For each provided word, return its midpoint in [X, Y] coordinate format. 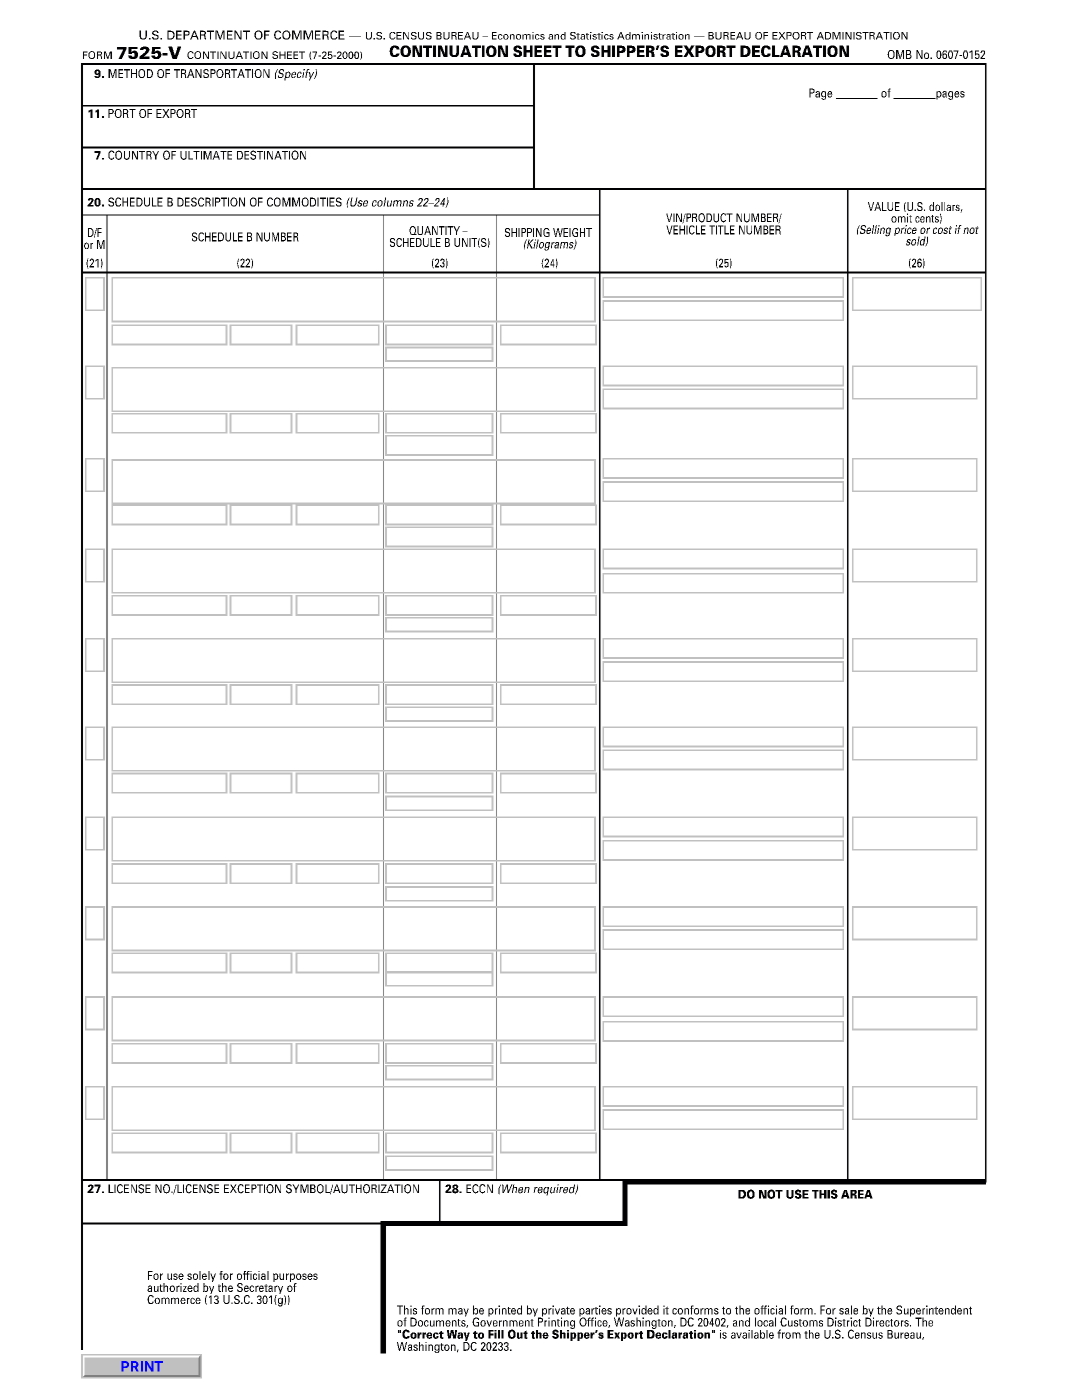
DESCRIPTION [211, 202]
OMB [899, 54]
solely [201, 1278]
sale [848, 1310]
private [557, 1312]
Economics [518, 36]
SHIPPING [527, 232]
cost [942, 230]
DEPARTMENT [208, 35]
